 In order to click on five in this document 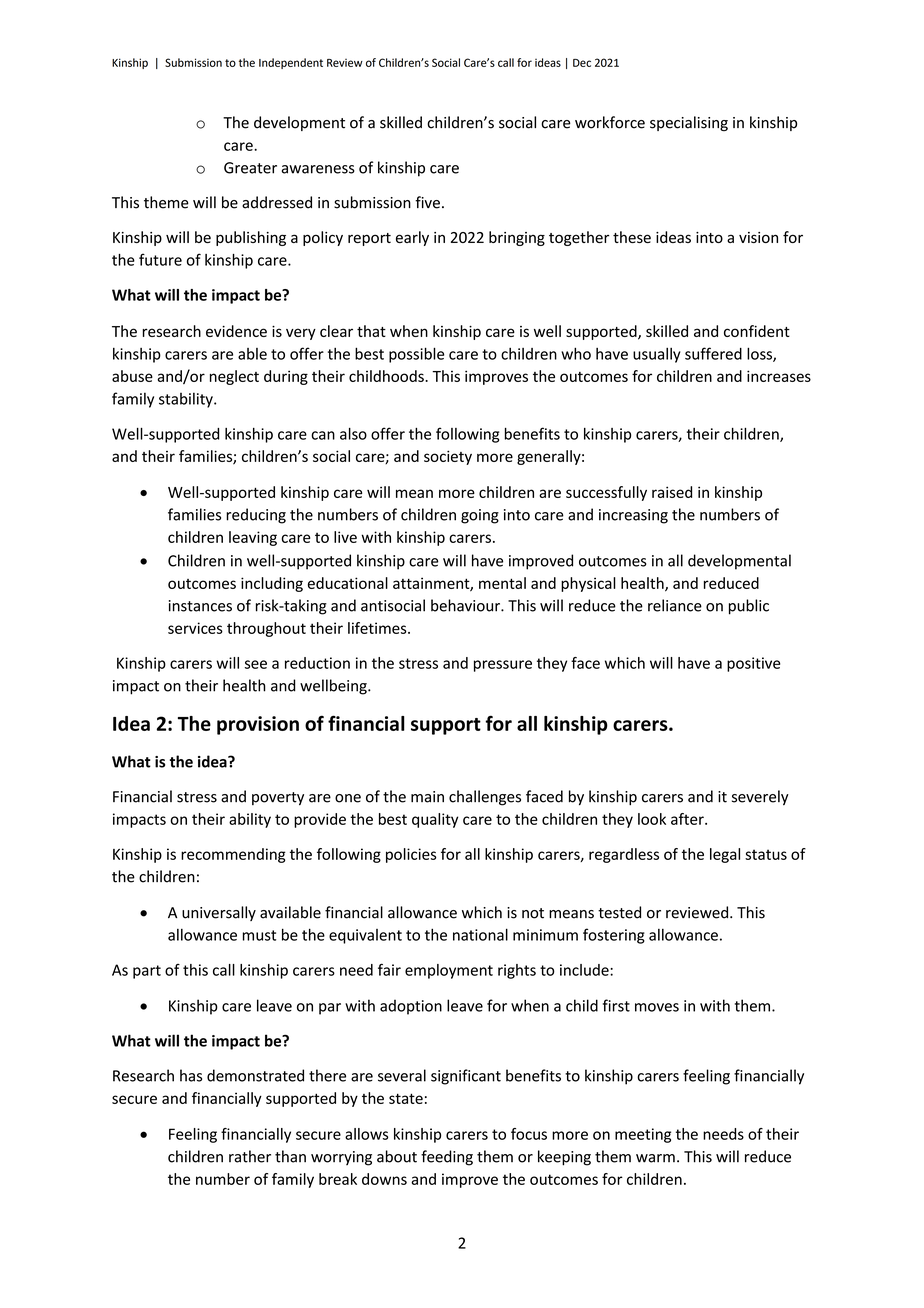, I will do `click(427, 202)`.
